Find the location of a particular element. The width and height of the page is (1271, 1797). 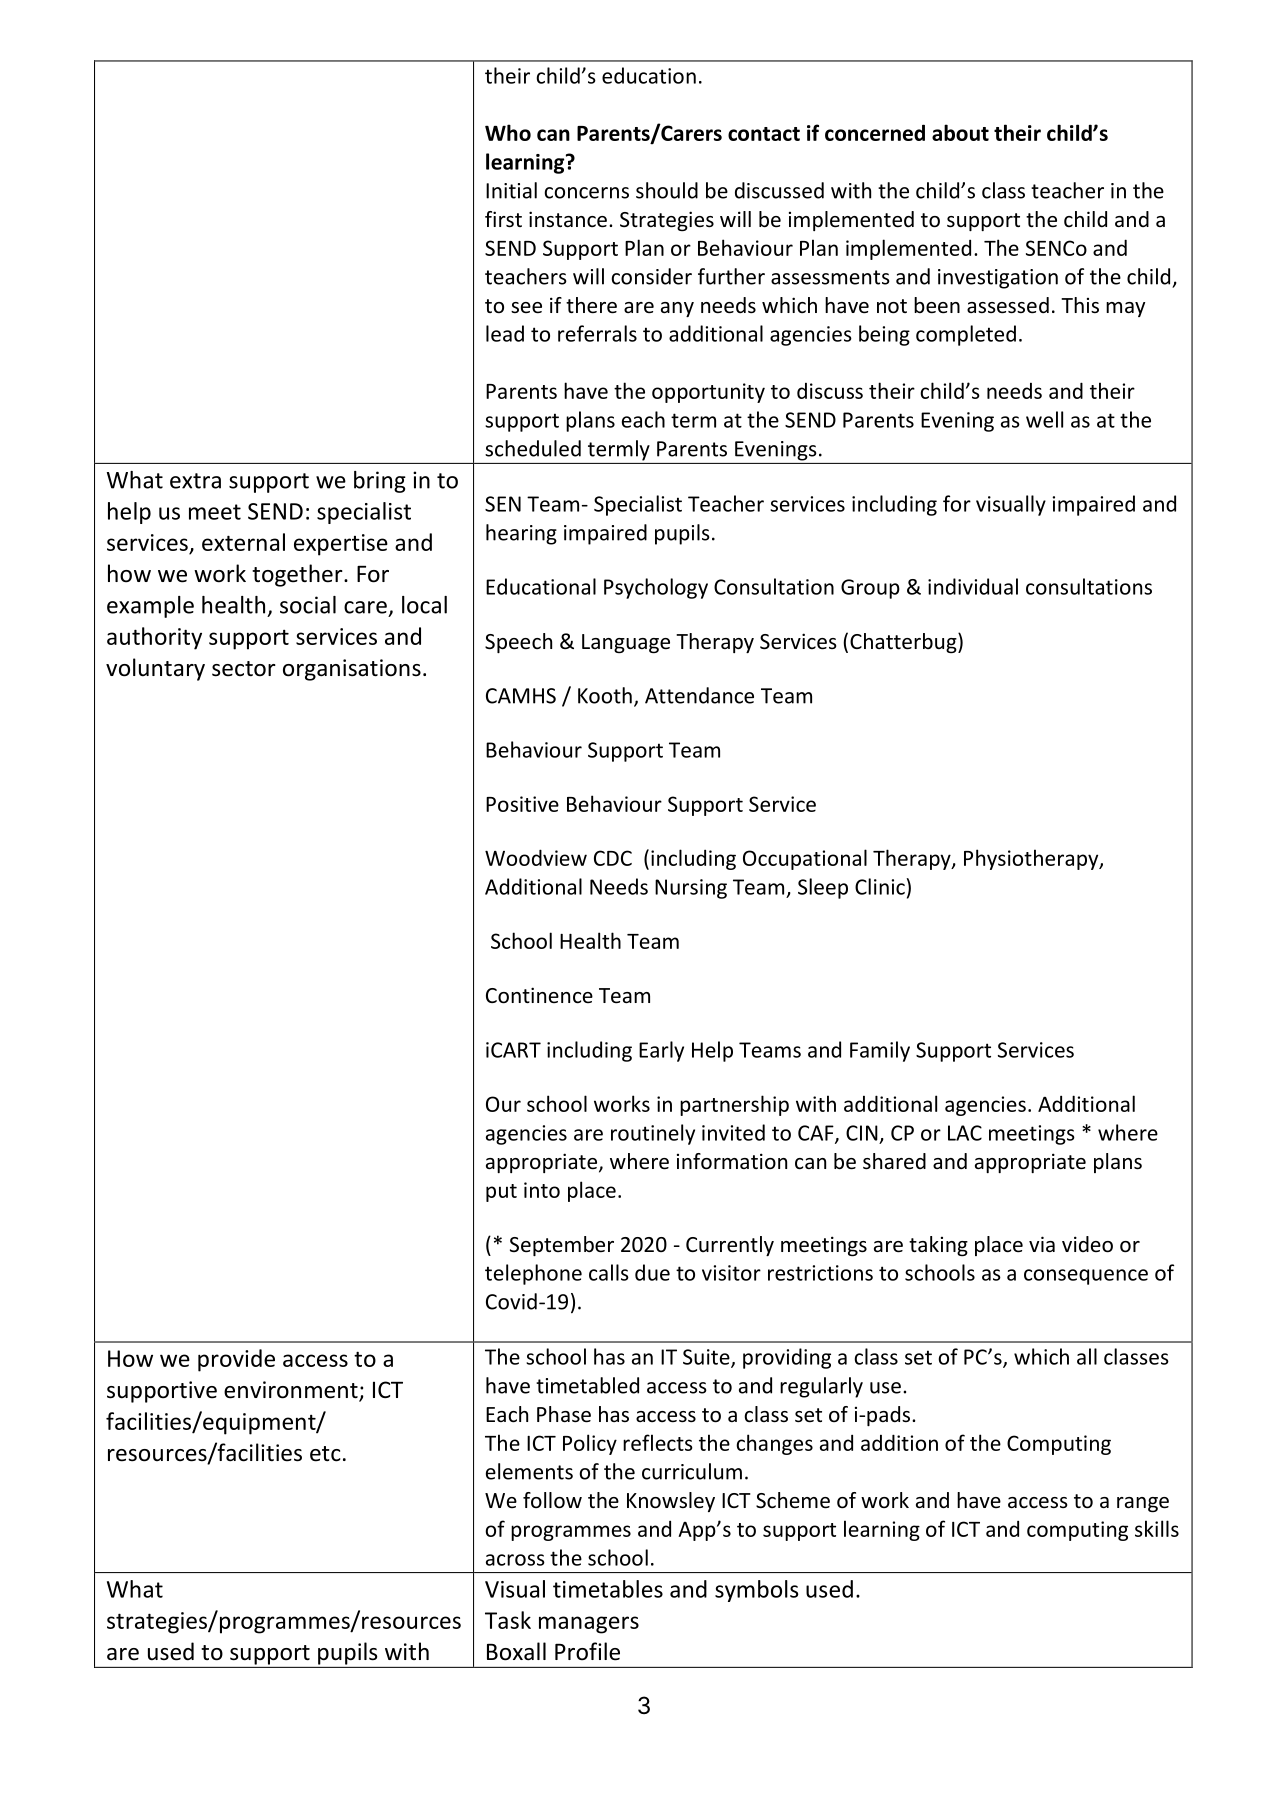

timetables is located at coordinates (608, 1589).
